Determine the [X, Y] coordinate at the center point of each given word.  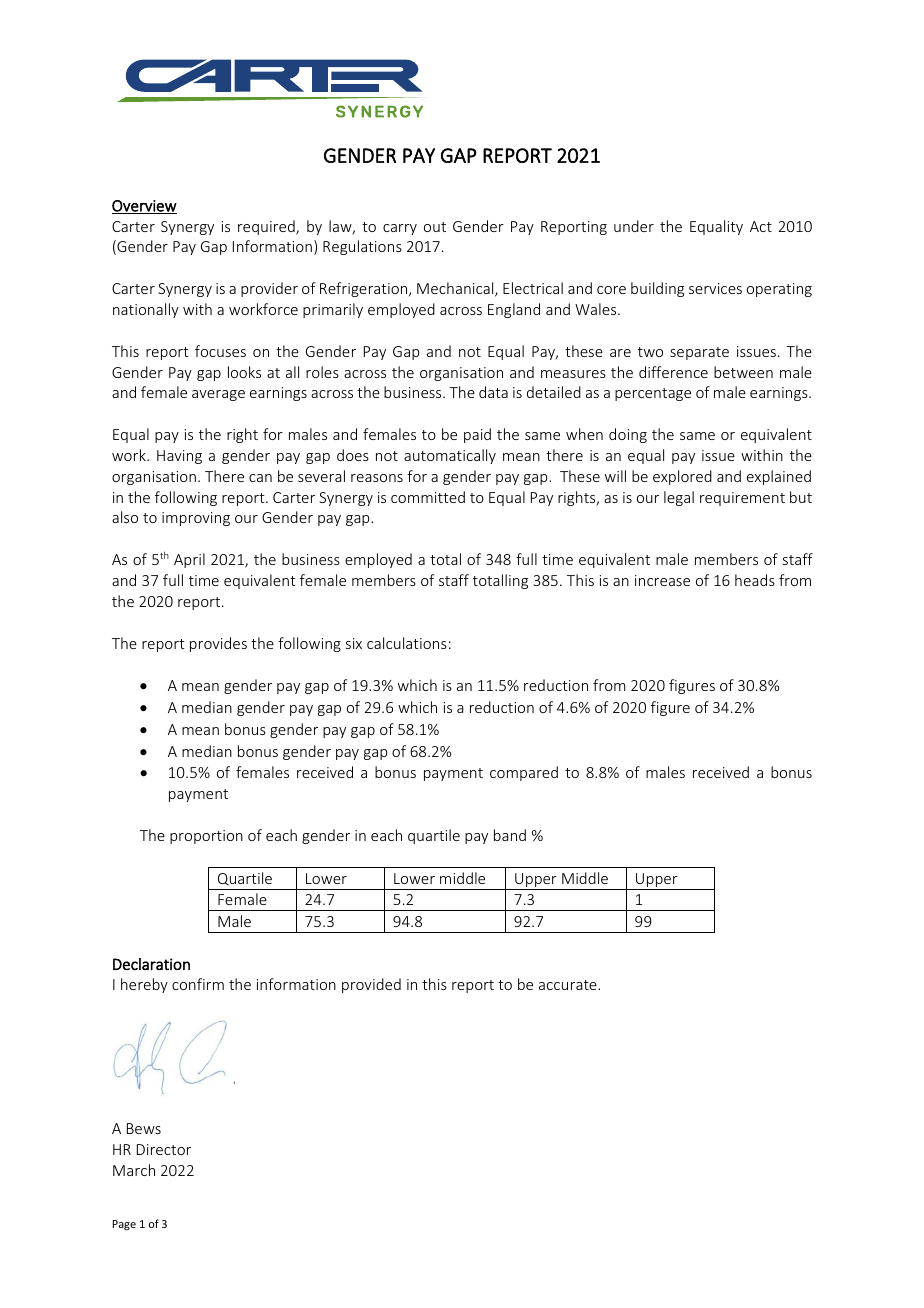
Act [761, 226]
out [435, 227]
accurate [569, 985]
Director [164, 1149]
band [510, 835]
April [189, 560]
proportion [206, 837]
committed [428, 497]
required [267, 227]
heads [755, 580]
